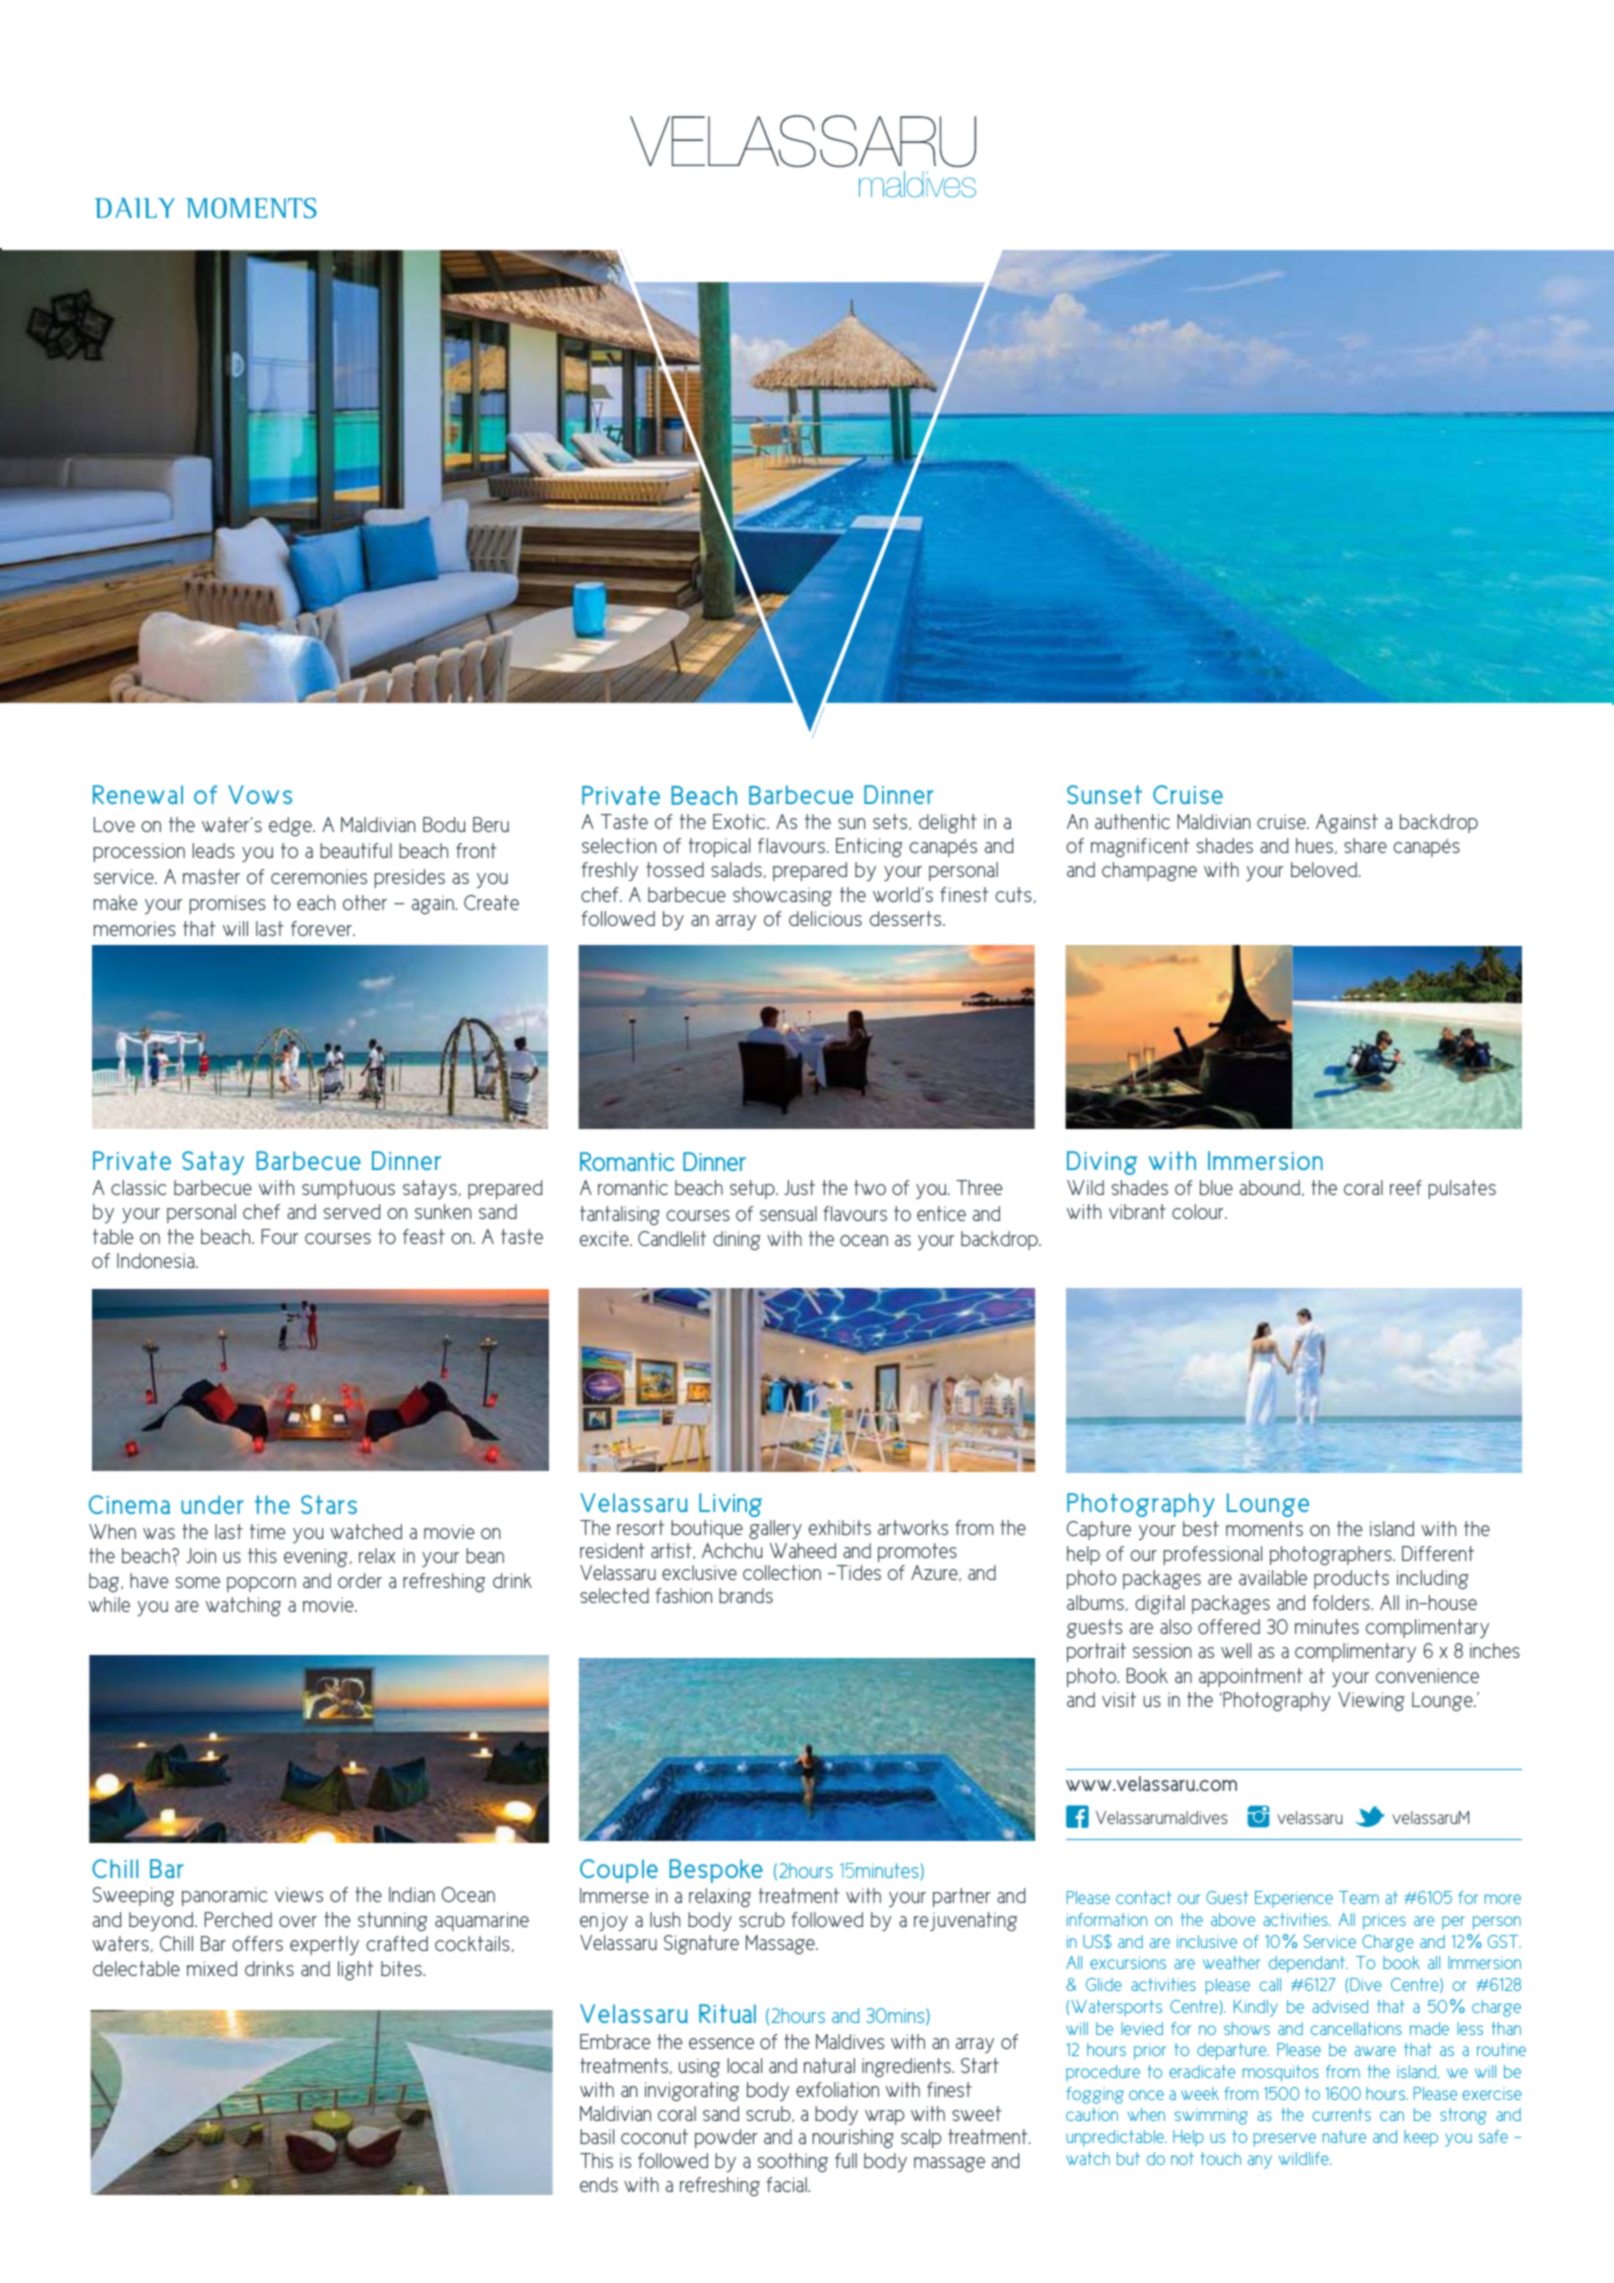 The image size is (1614, 2283). Describe the element at coordinates (135, 208) in the document. I see `DAILY` at that location.
